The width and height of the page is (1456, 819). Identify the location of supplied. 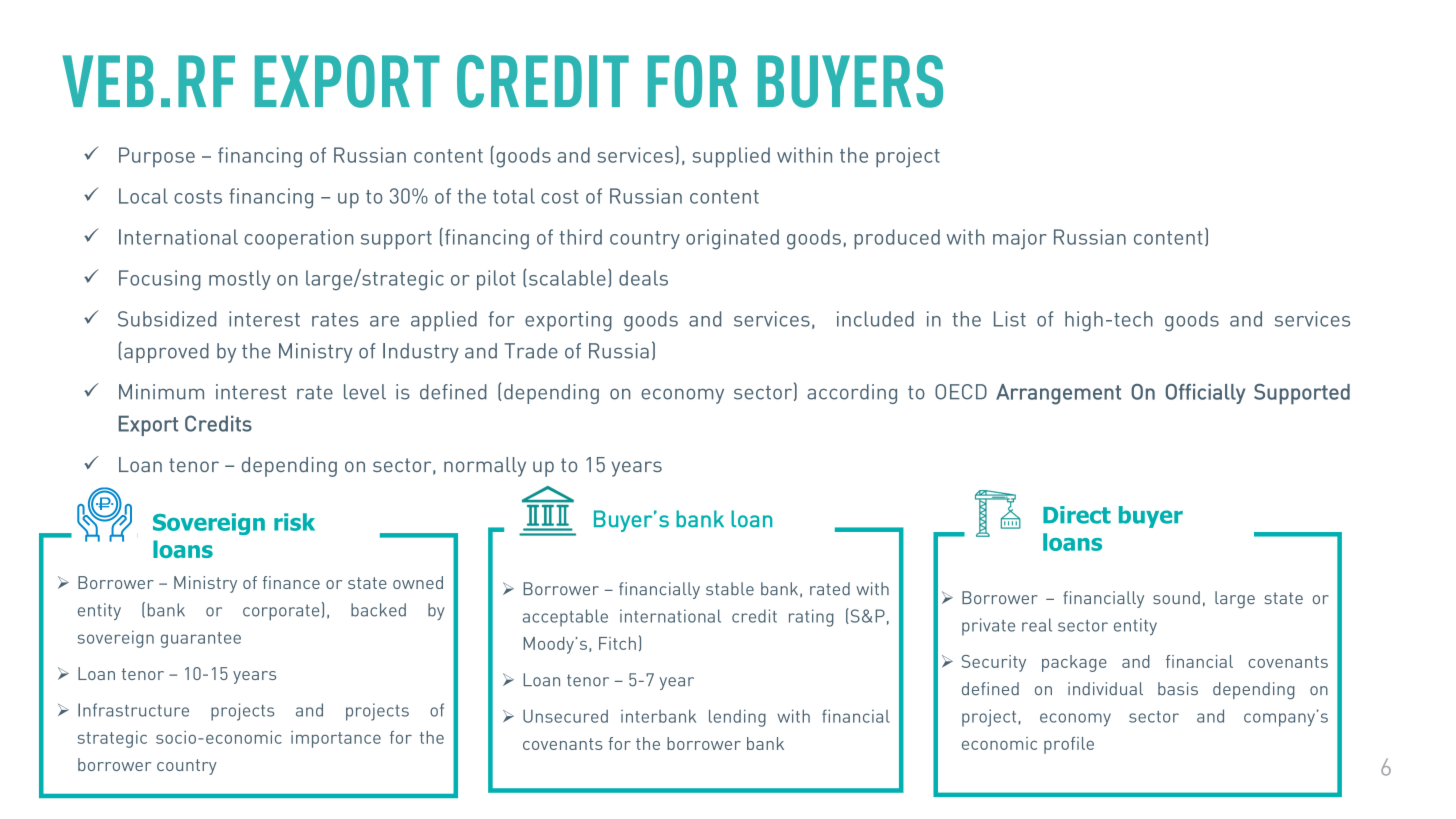
(731, 157).
